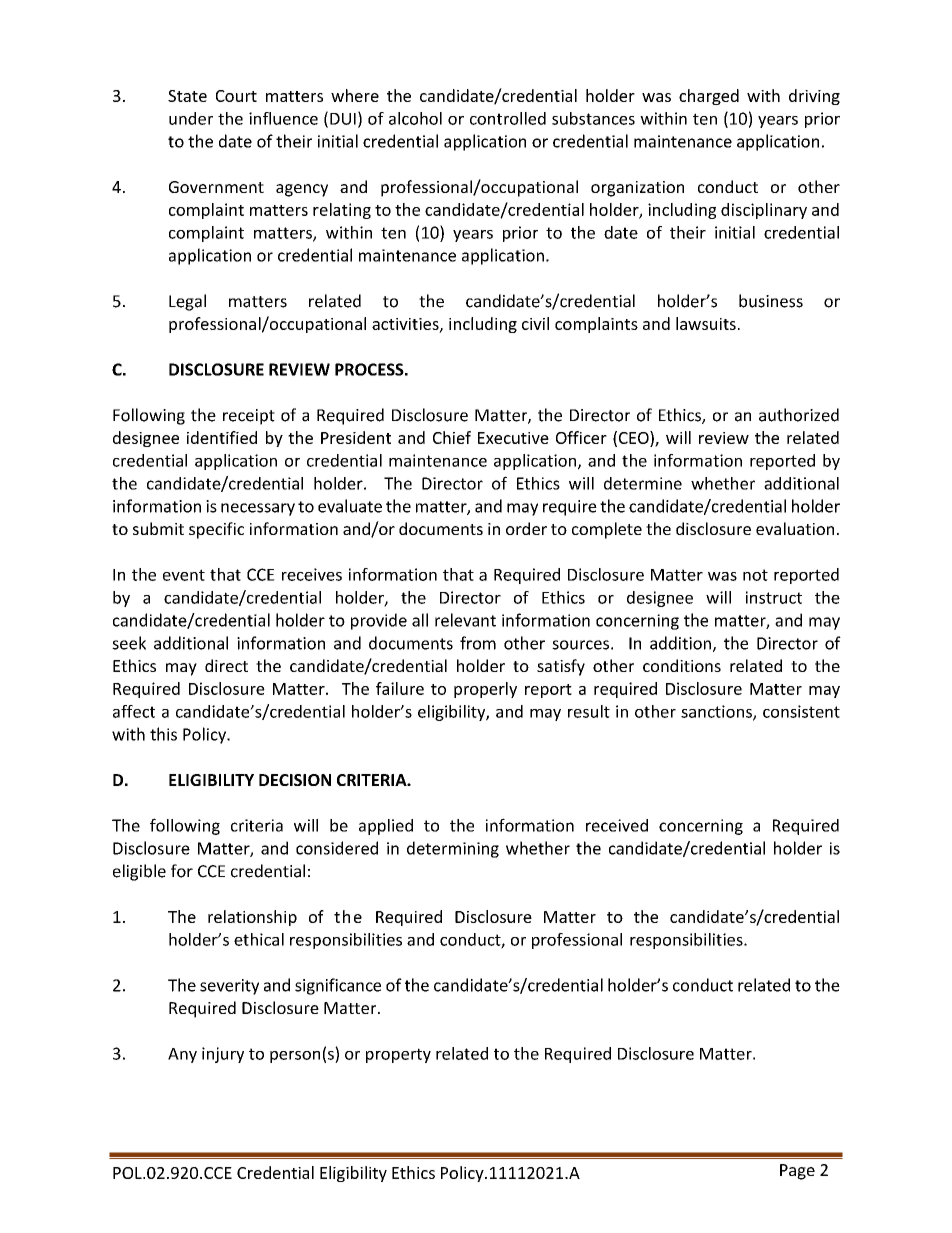  Describe the element at coordinates (709, 97) in the screenshot. I see `charged` at that location.
